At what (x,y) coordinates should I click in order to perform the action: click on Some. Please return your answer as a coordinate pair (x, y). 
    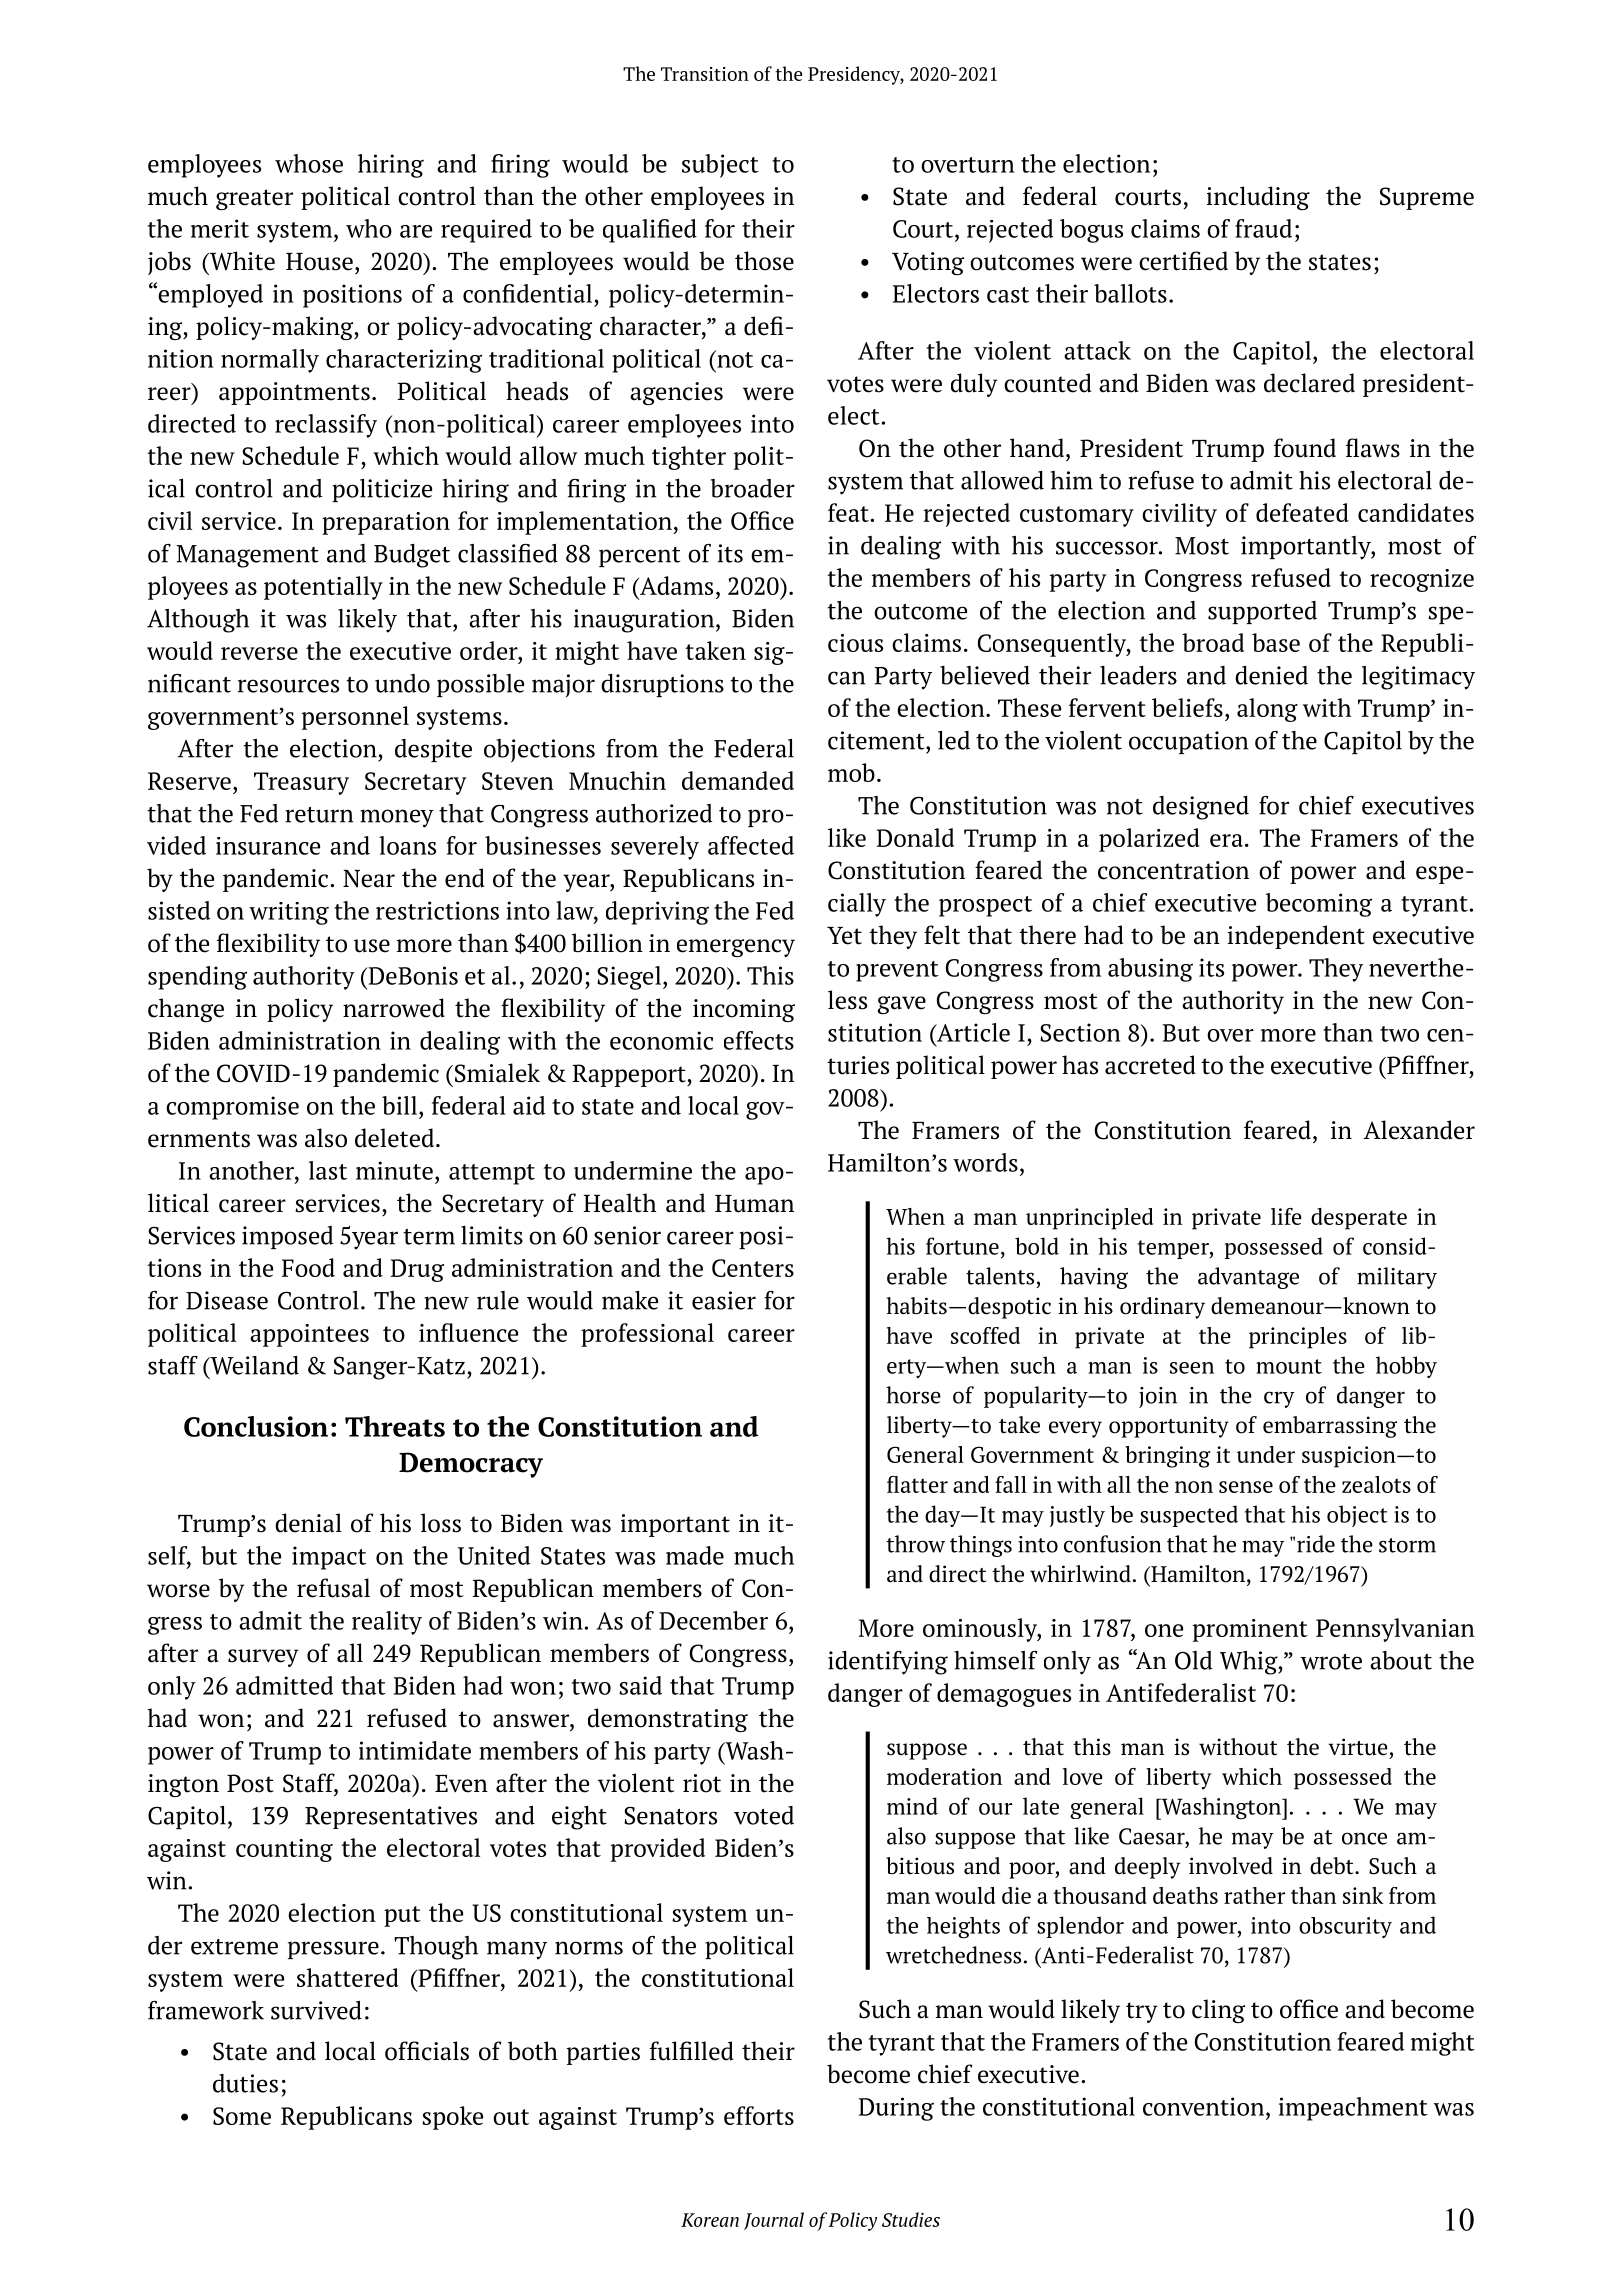
    Looking at the image, I should click on (242, 2116).
